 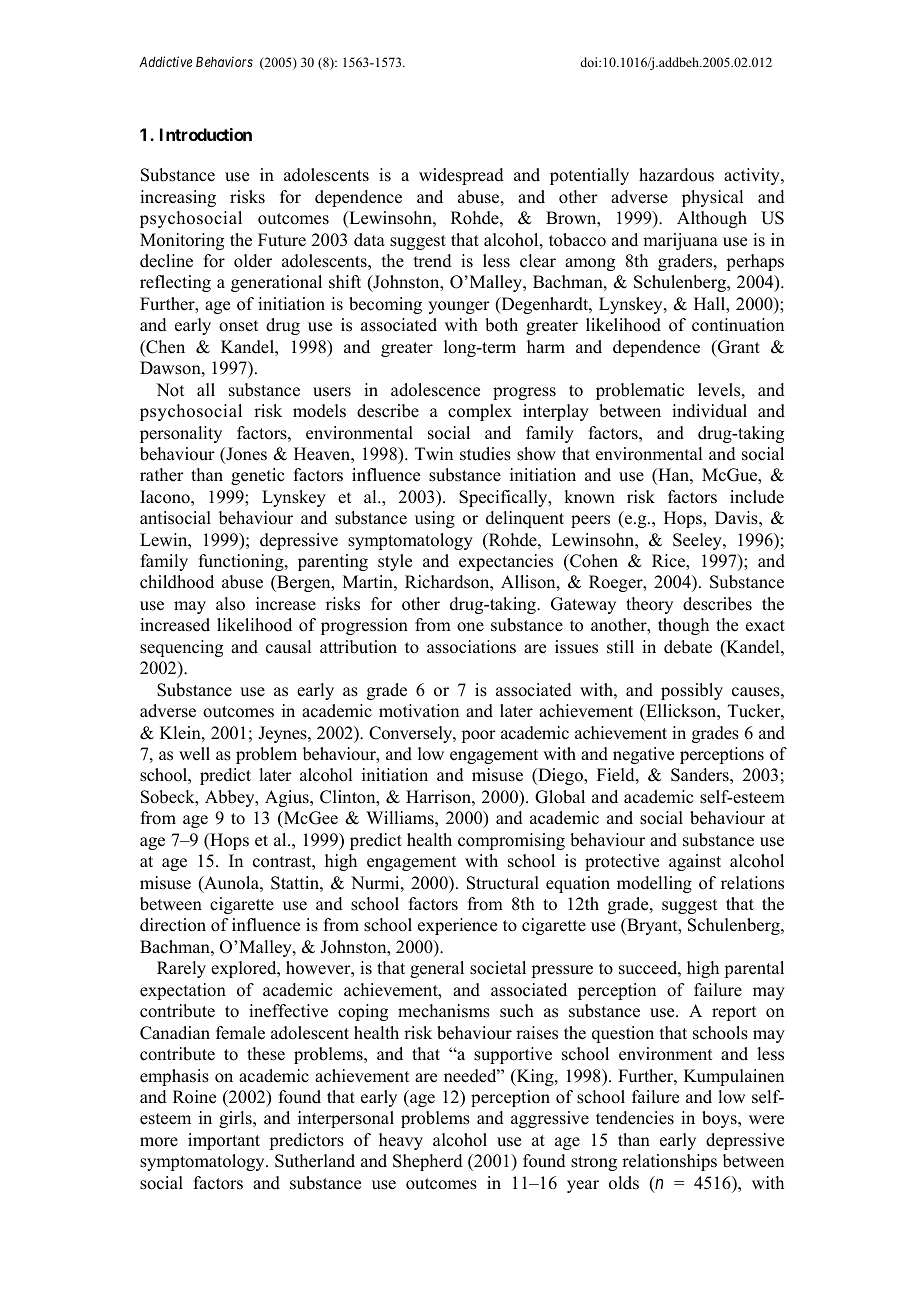 I want to click on Behaviors, so click(x=224, y=61).
